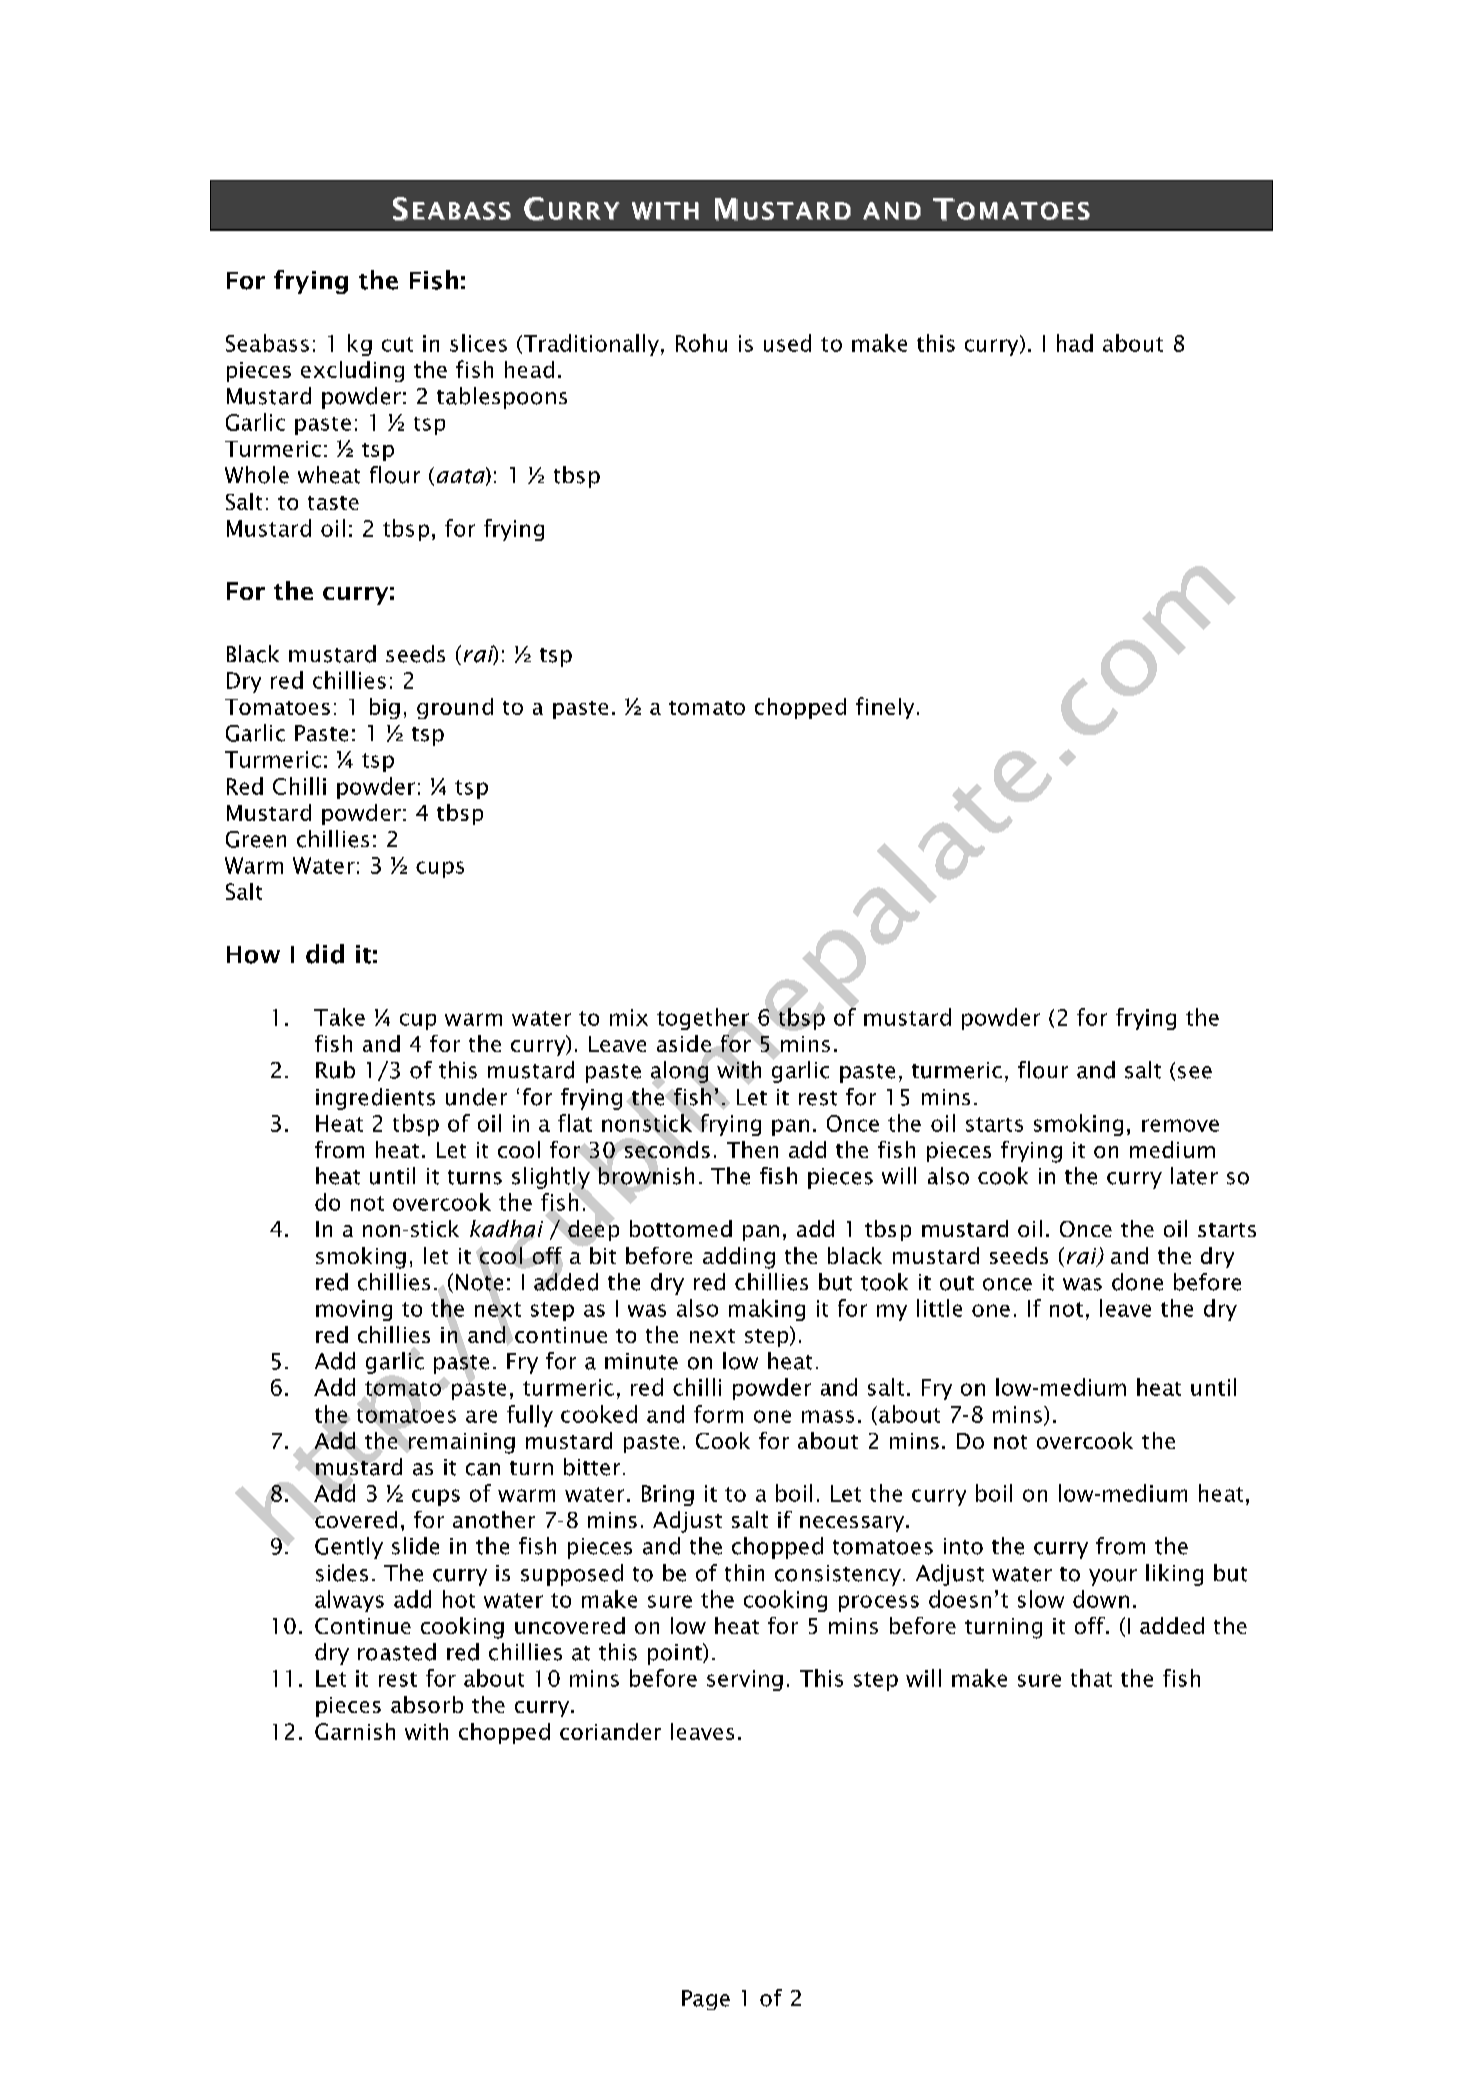 This image has height=2100, width=1484. Describe the element at coordinates (1075, 343) in the image. I see `had` at that location.
